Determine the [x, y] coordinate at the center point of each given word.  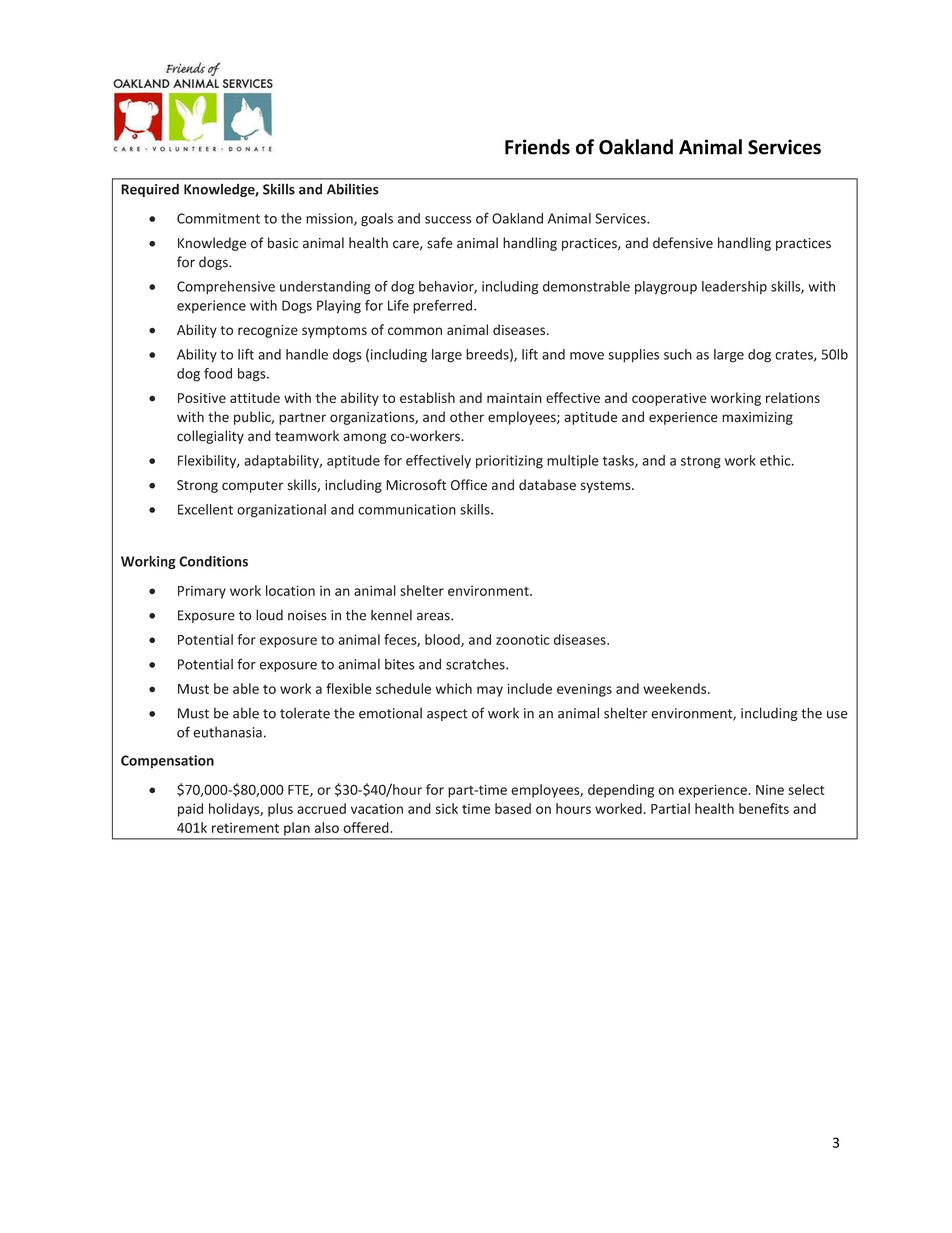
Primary [202, 592]
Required [150, 190]
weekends [676, 688]
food [218, 373]
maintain [514, 398]
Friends [537, 147]
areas [434, 616]
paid [190, 810]
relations [793, 397]
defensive [683, 243]
